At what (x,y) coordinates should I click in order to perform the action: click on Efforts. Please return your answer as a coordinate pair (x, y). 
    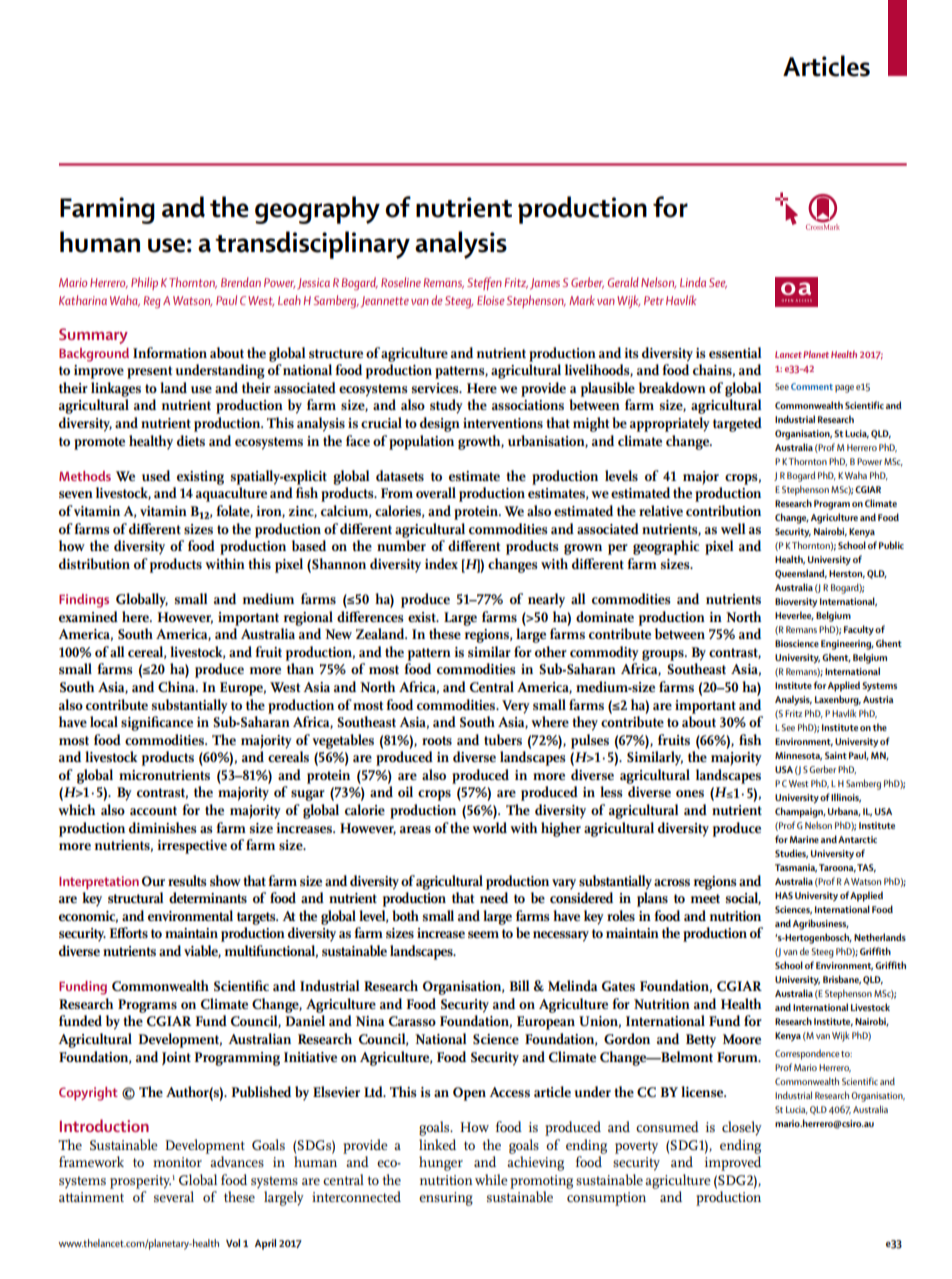
    Looking at the image, I should click on (128, 932).
